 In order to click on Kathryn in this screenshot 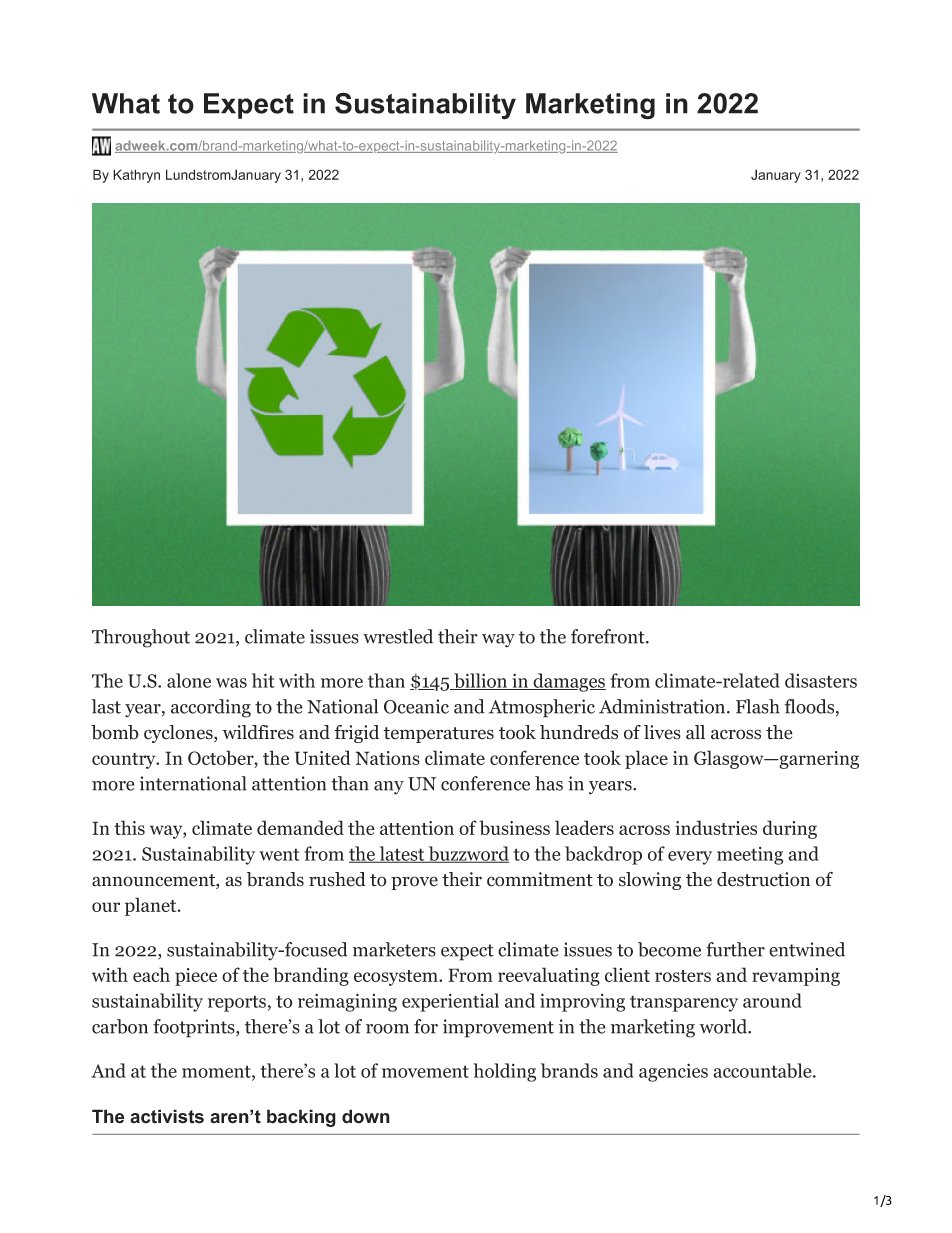, I will do `click(136, 176)`.
